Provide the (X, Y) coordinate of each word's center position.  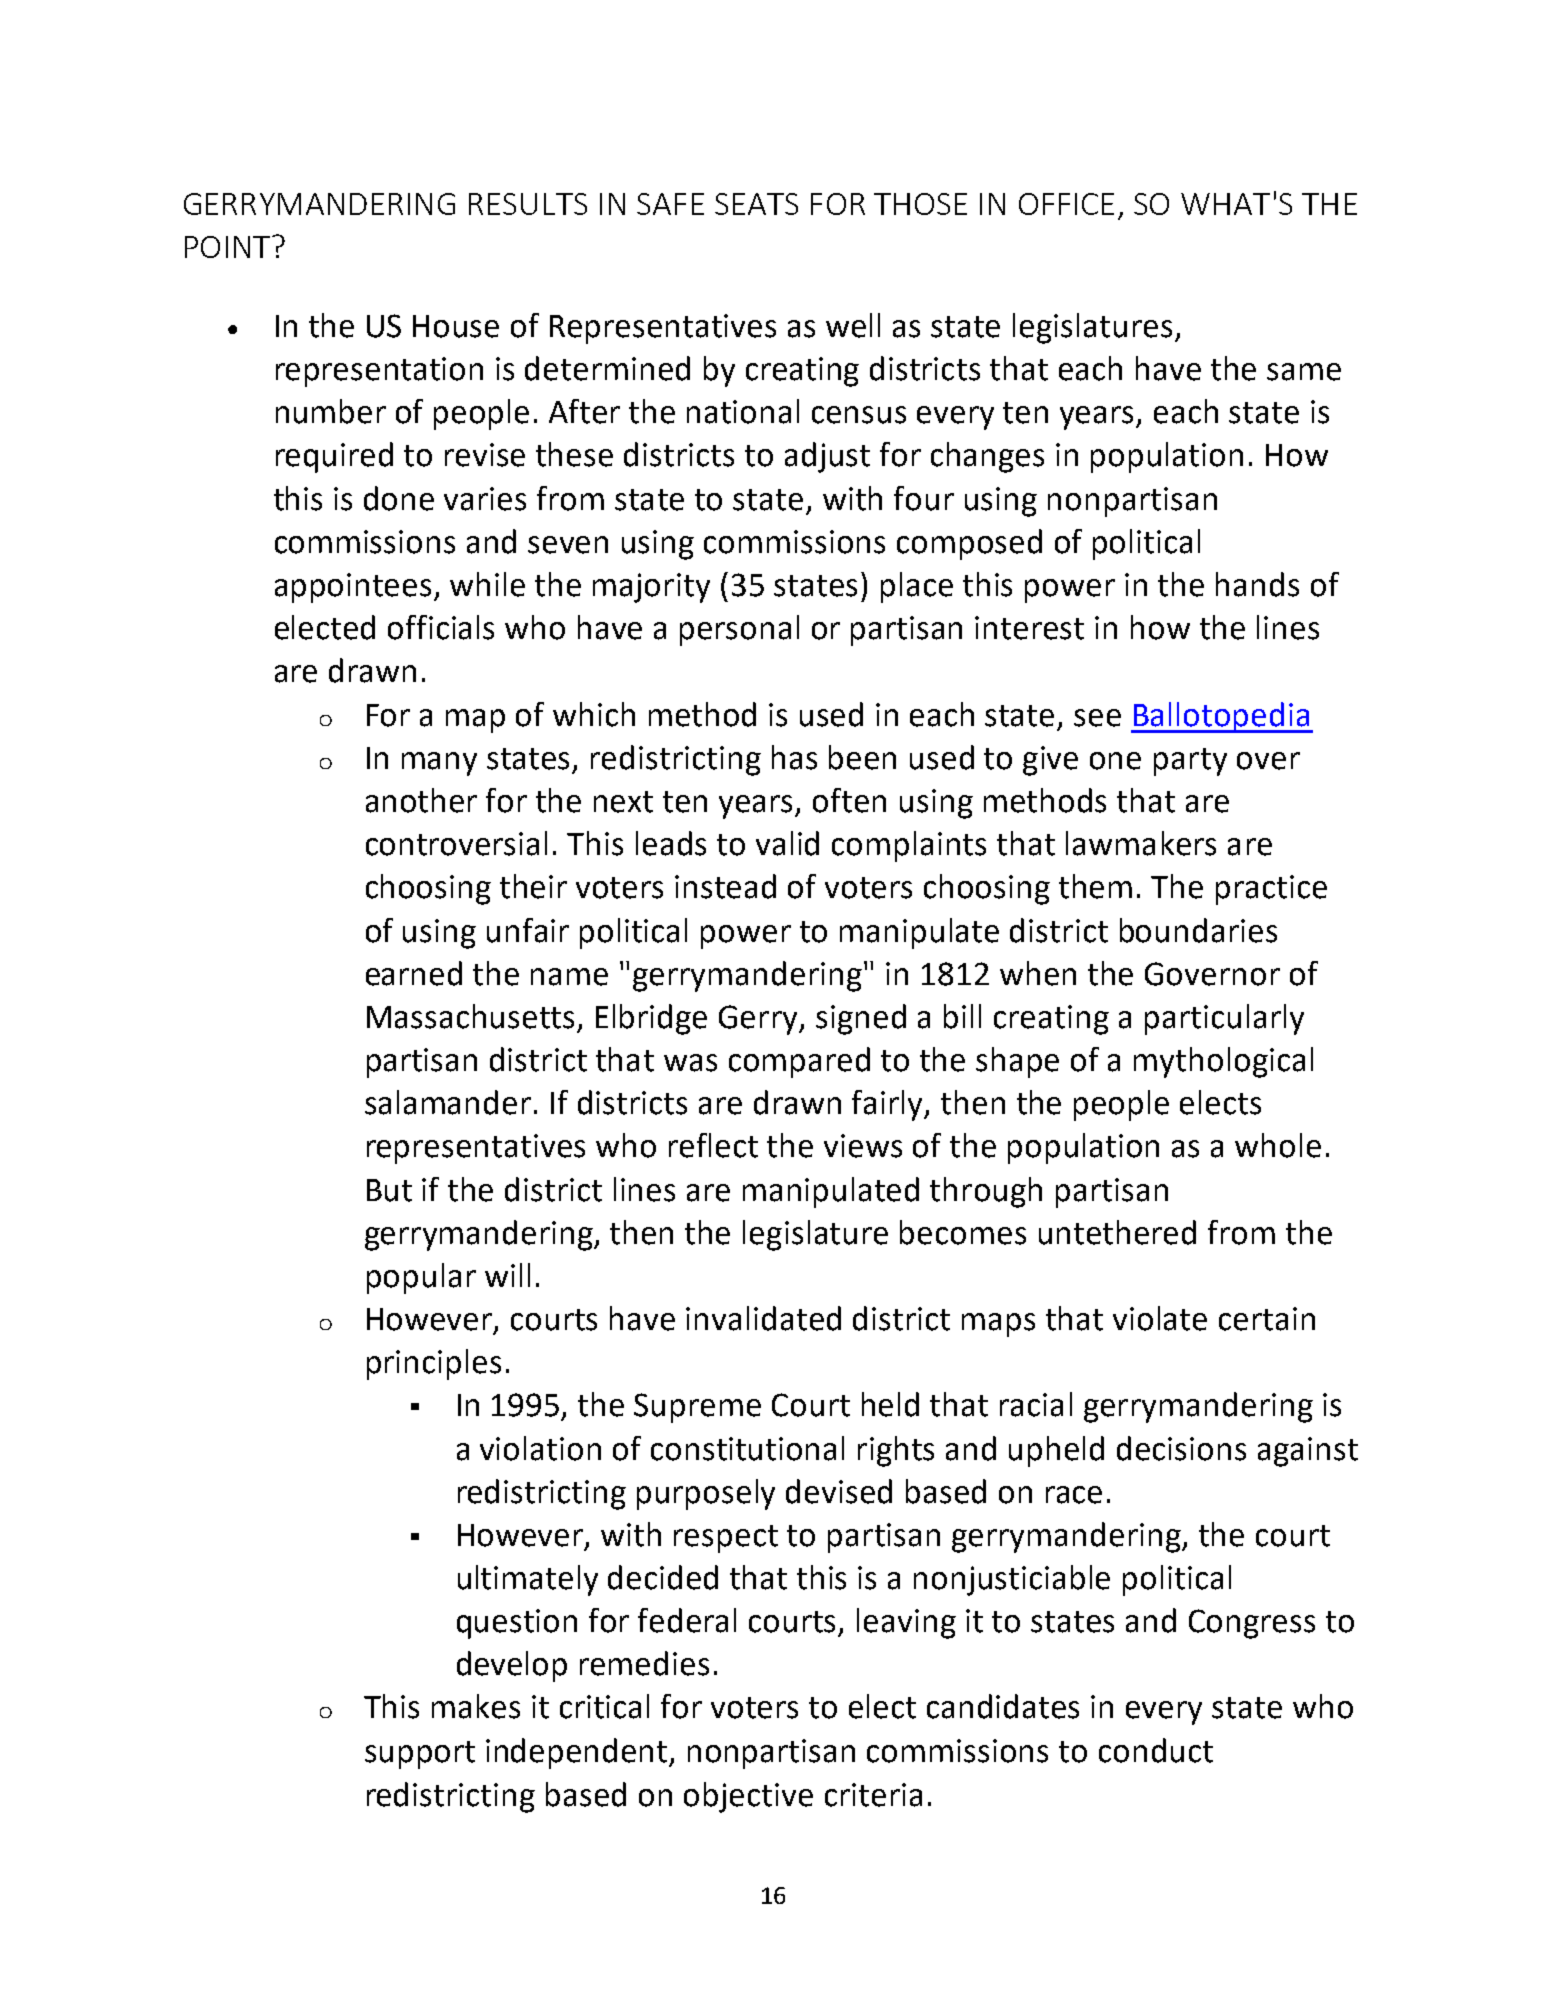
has (794, 757)
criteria (873, 1795)
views (863, 1146)
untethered (1117, 1232)
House (456, 326)
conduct (1156, 1750)
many (439, 764)
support (420, 1755)
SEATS (756, 204)
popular (421, 1278)
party (1190, 762)
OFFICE (1066, 204)
